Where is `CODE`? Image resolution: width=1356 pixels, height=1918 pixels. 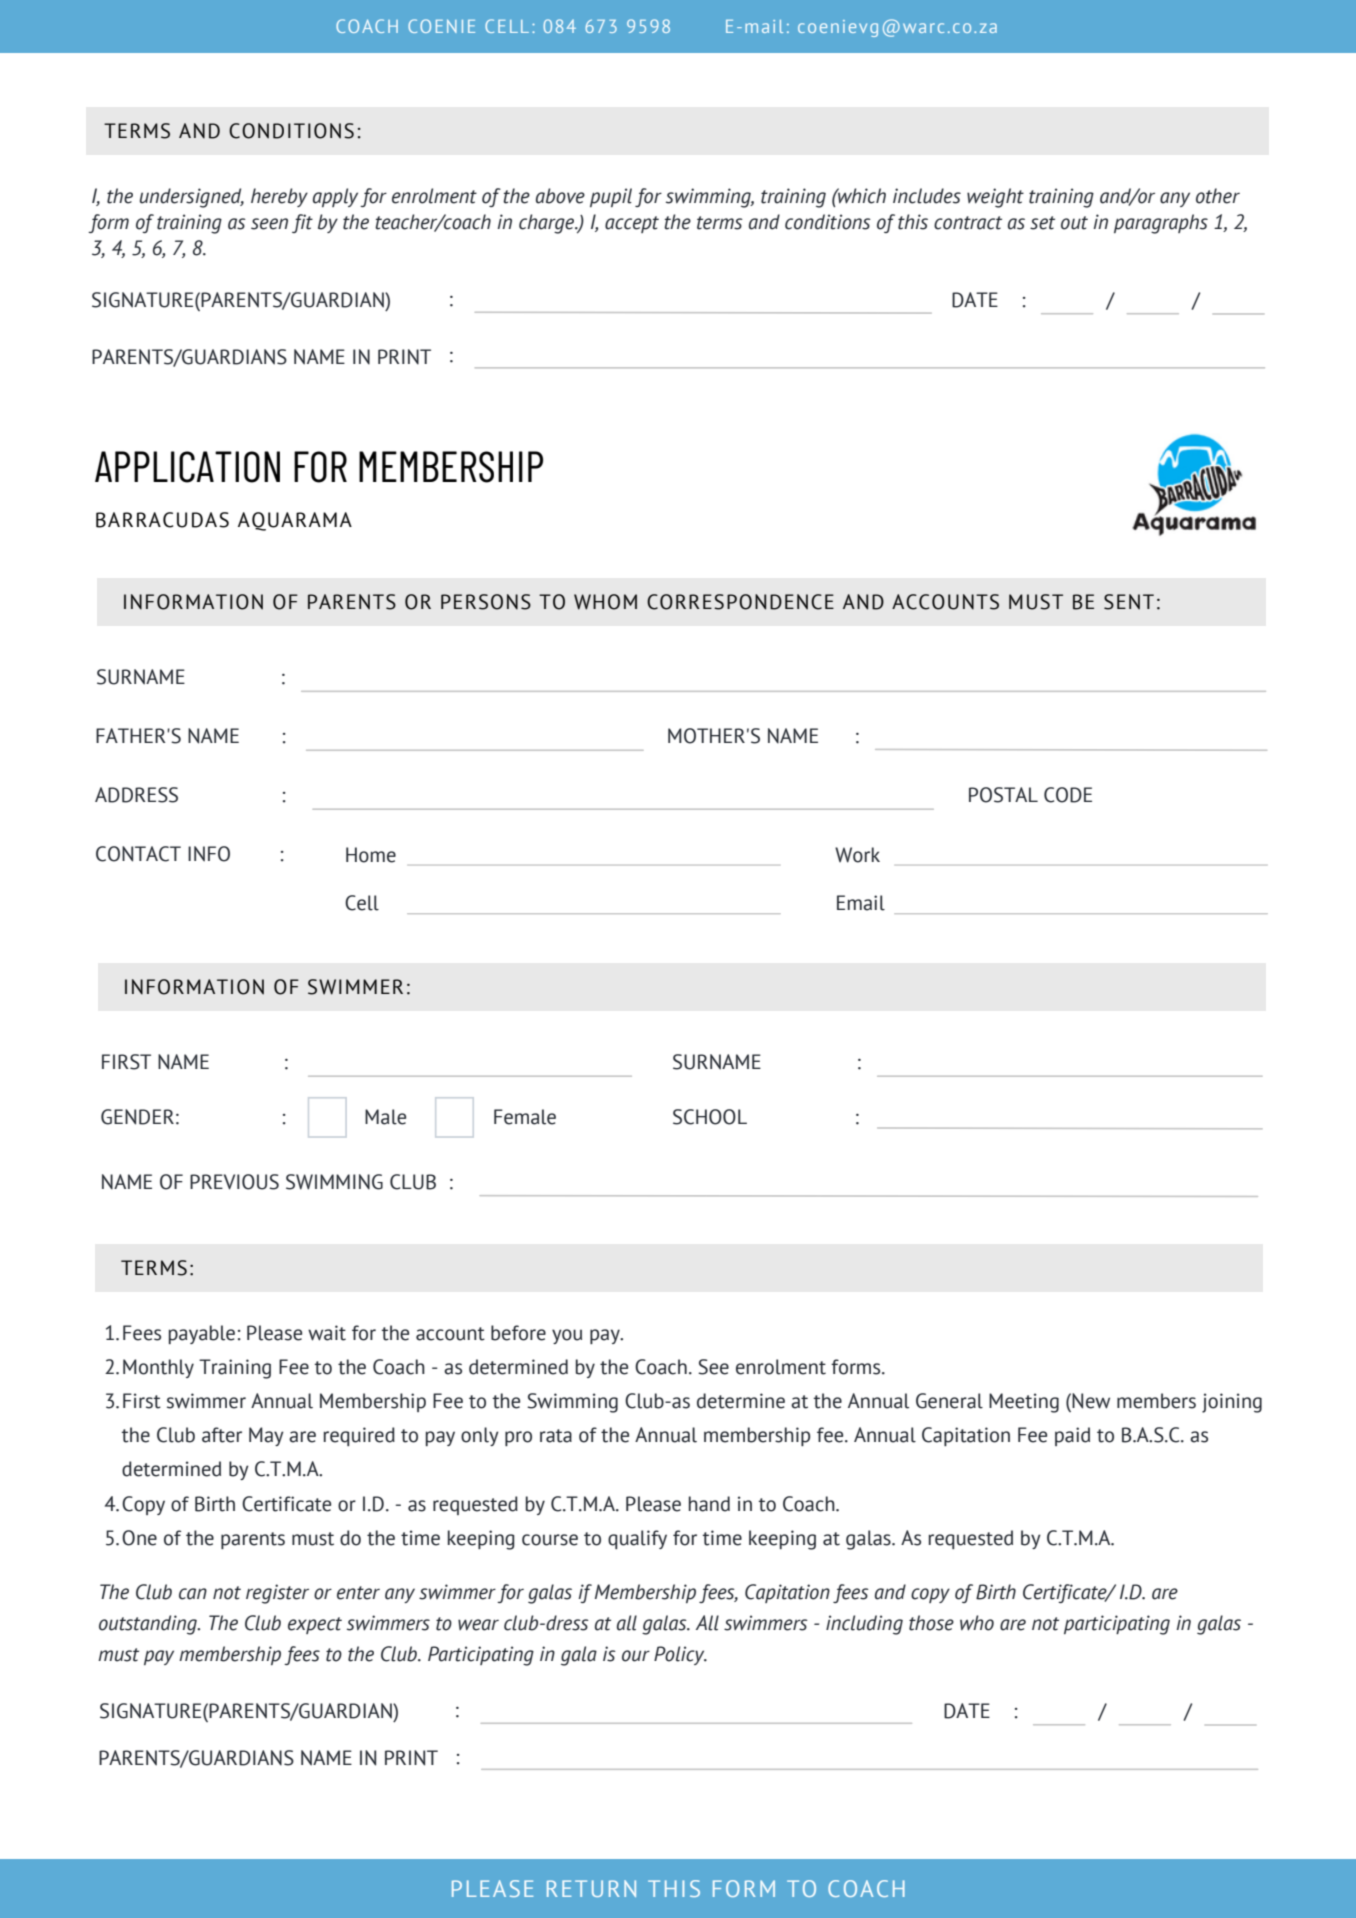
CODE is located at coordinates (1068, 795).
